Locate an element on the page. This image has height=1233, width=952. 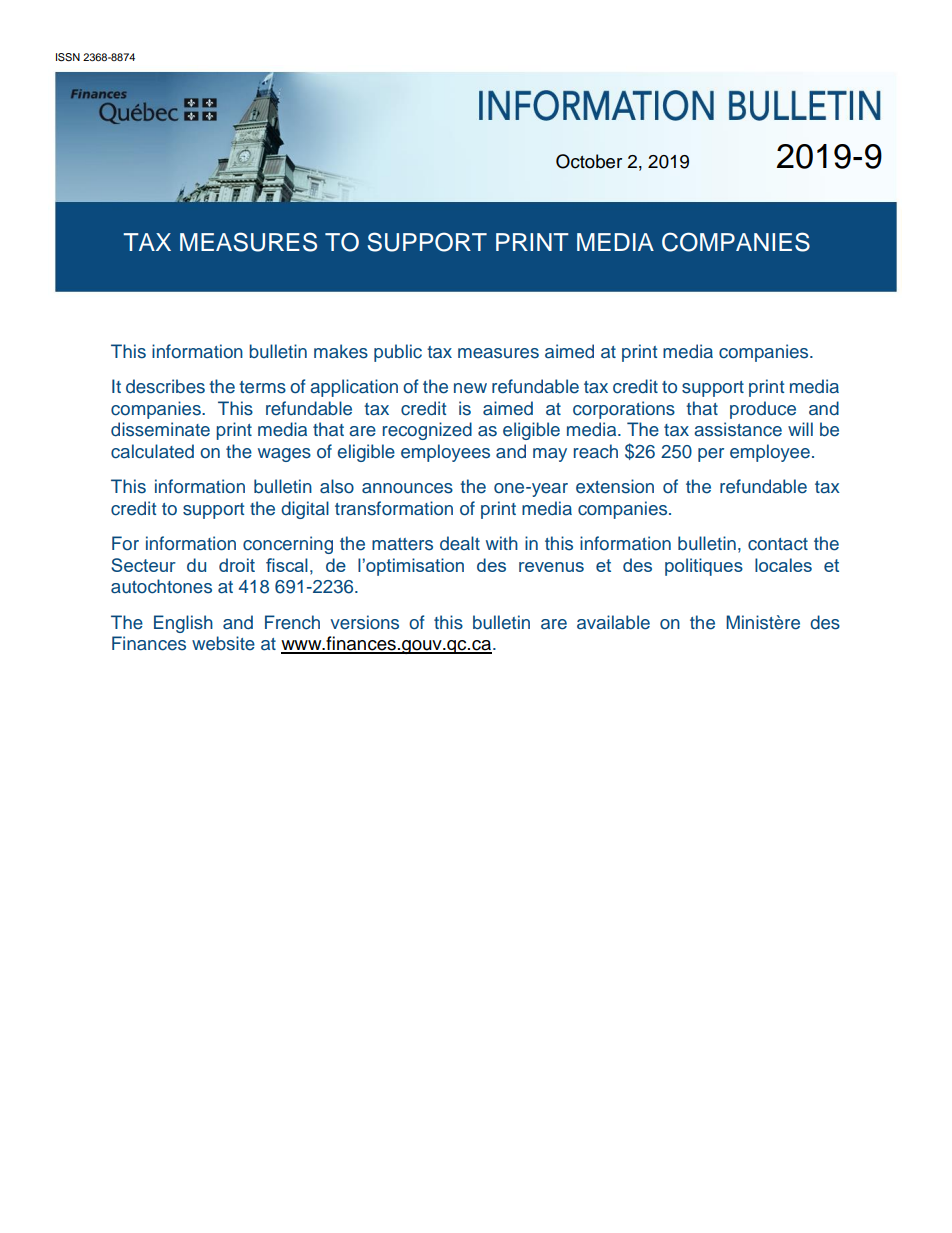
announces is located at coordinates (407, 488).
